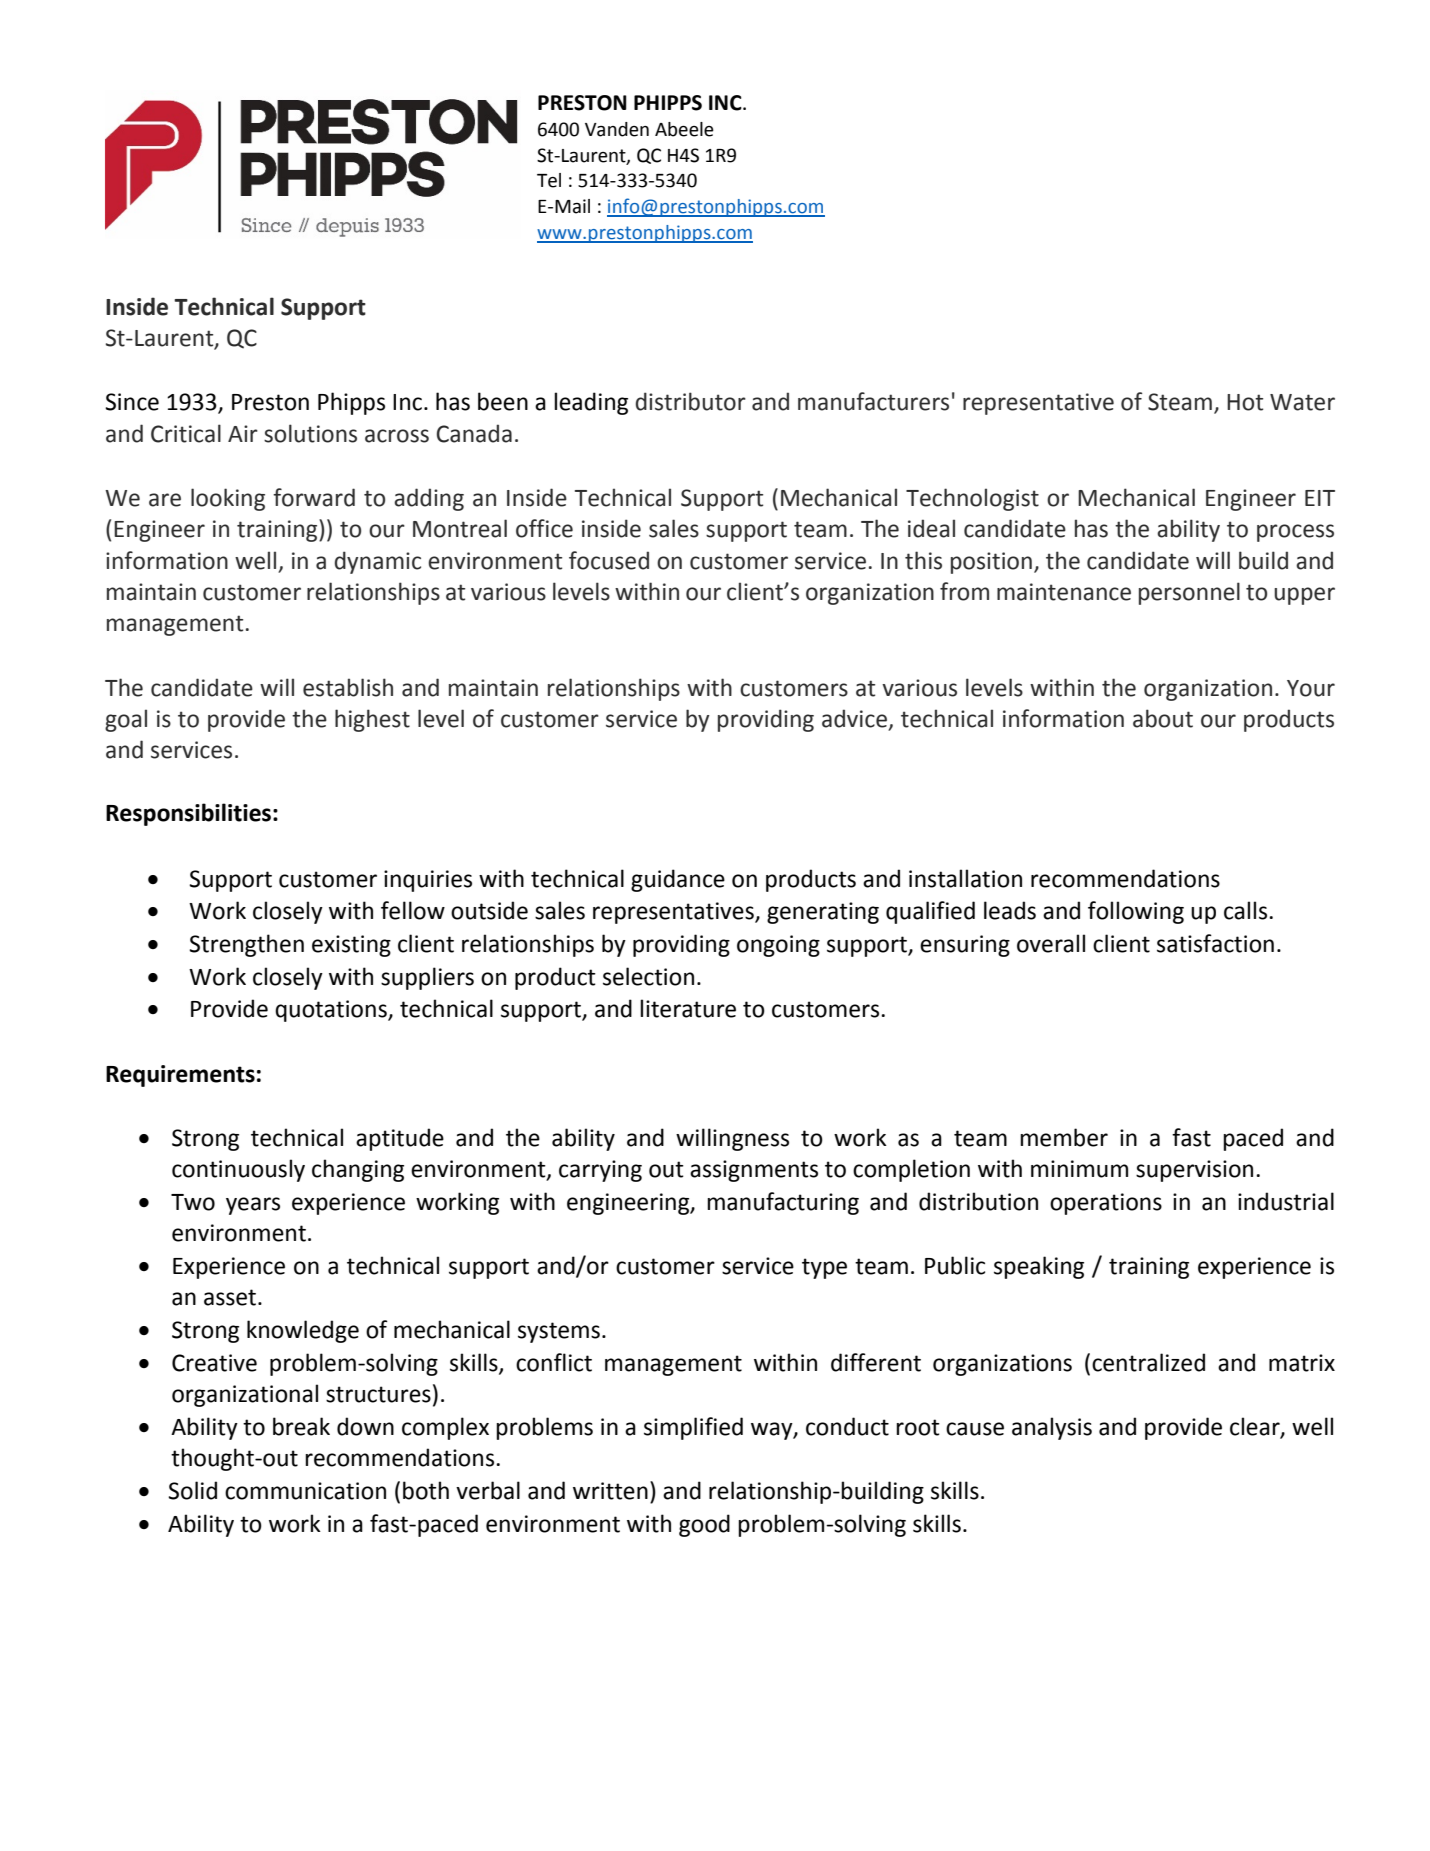  I want to click on distributor, so click(691, 401).
